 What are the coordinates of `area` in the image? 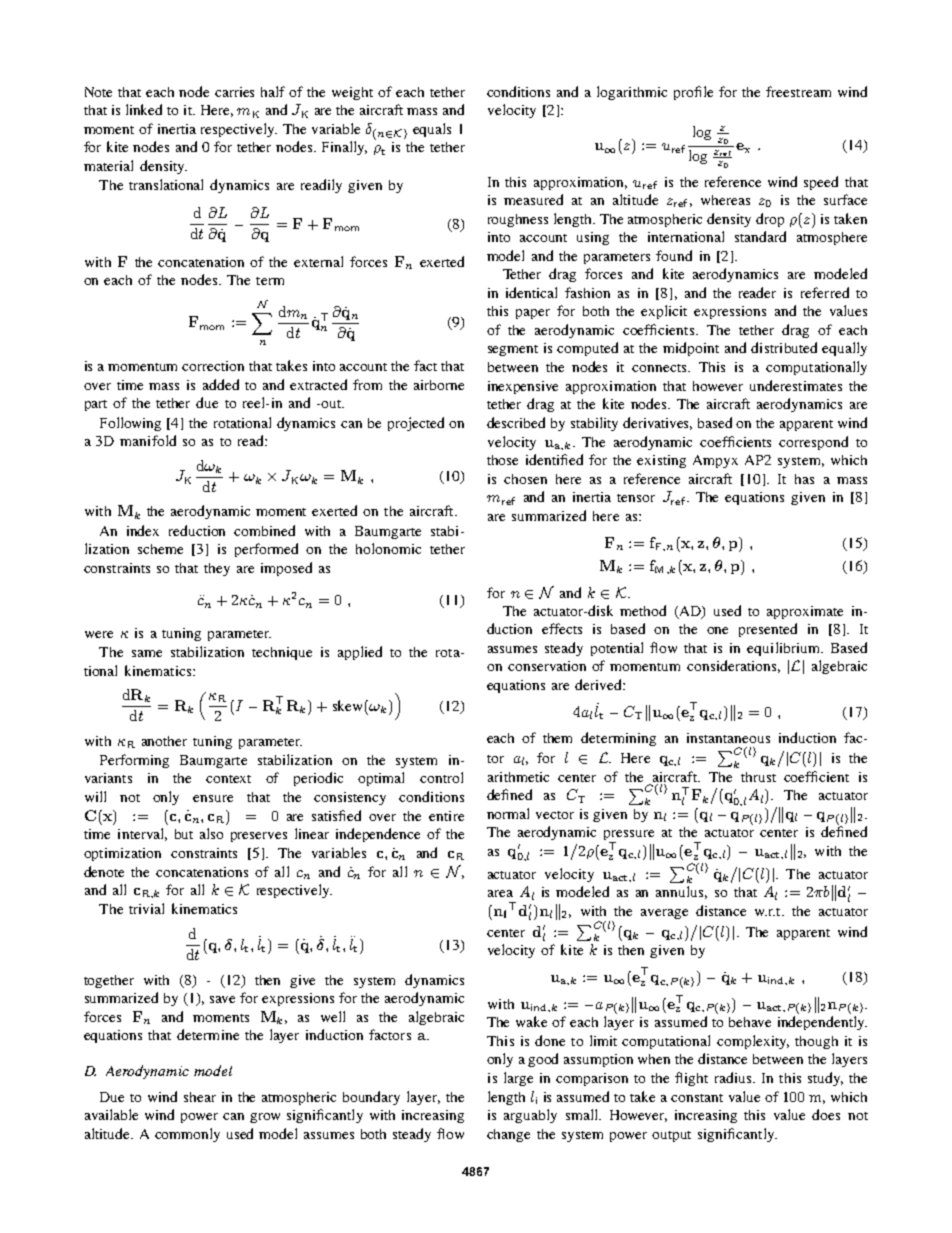 It's located at (500, 893).
